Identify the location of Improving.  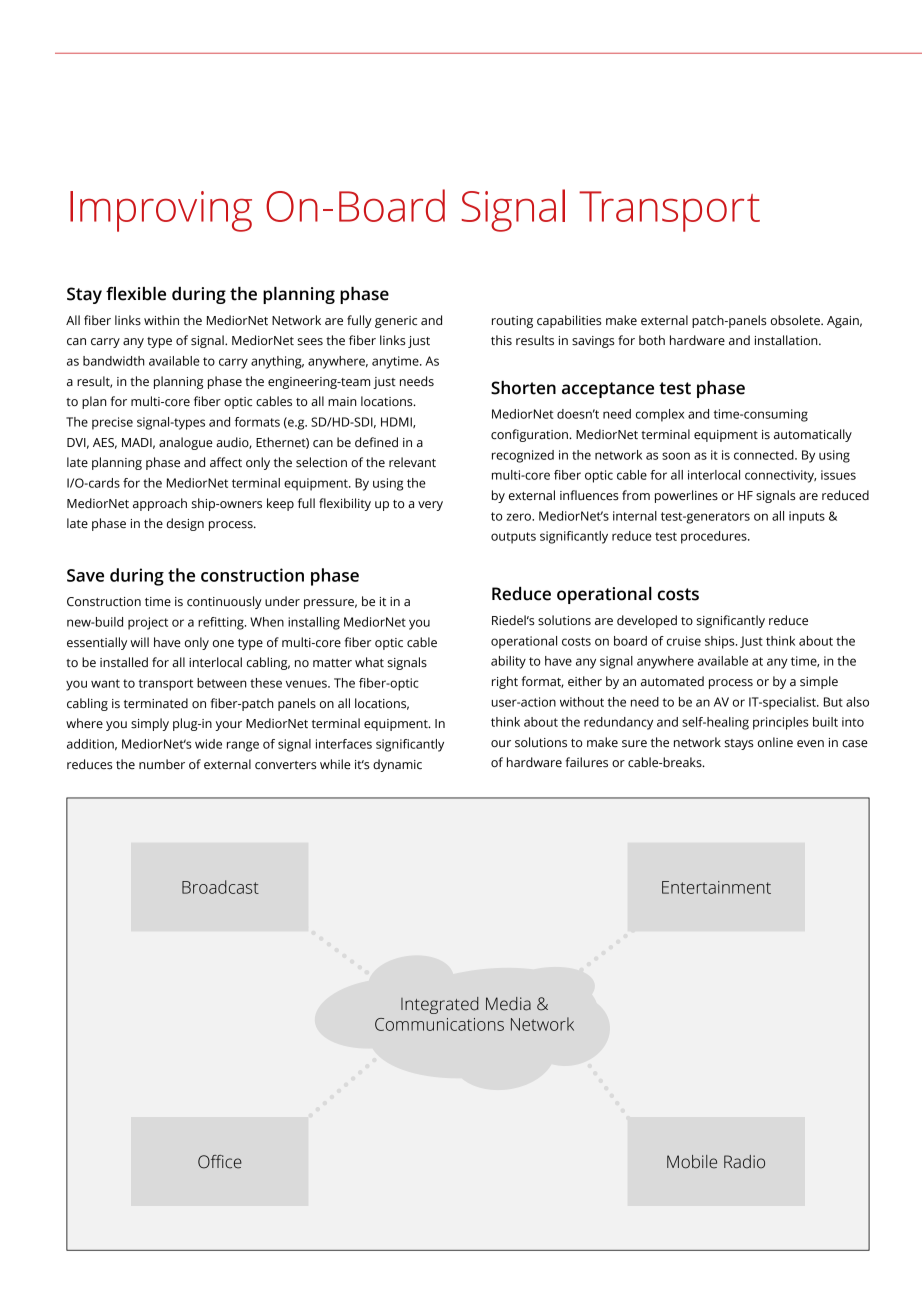
(161, 211).
